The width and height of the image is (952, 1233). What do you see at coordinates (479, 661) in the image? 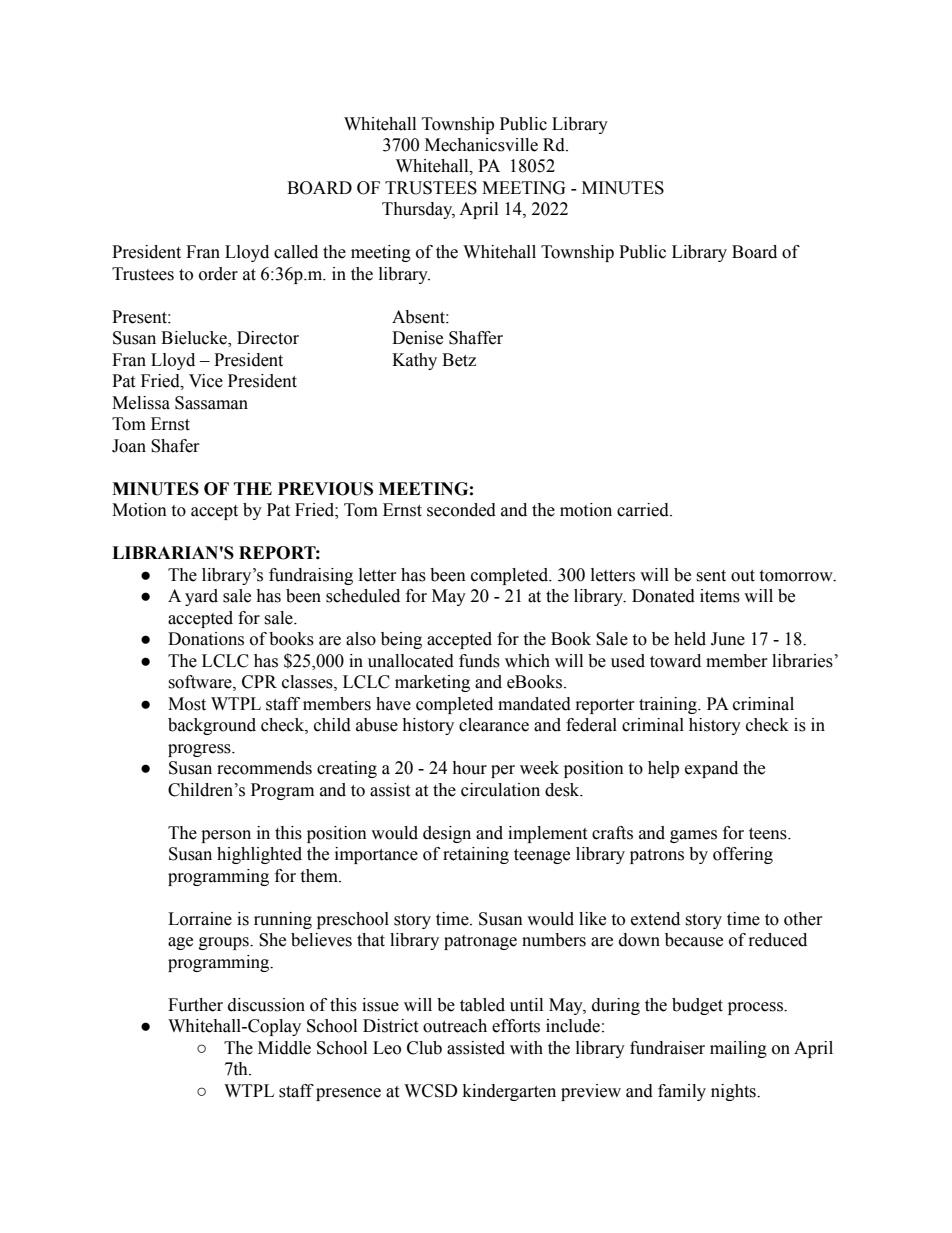
I see `funds` at bounding box center [479, 661].
